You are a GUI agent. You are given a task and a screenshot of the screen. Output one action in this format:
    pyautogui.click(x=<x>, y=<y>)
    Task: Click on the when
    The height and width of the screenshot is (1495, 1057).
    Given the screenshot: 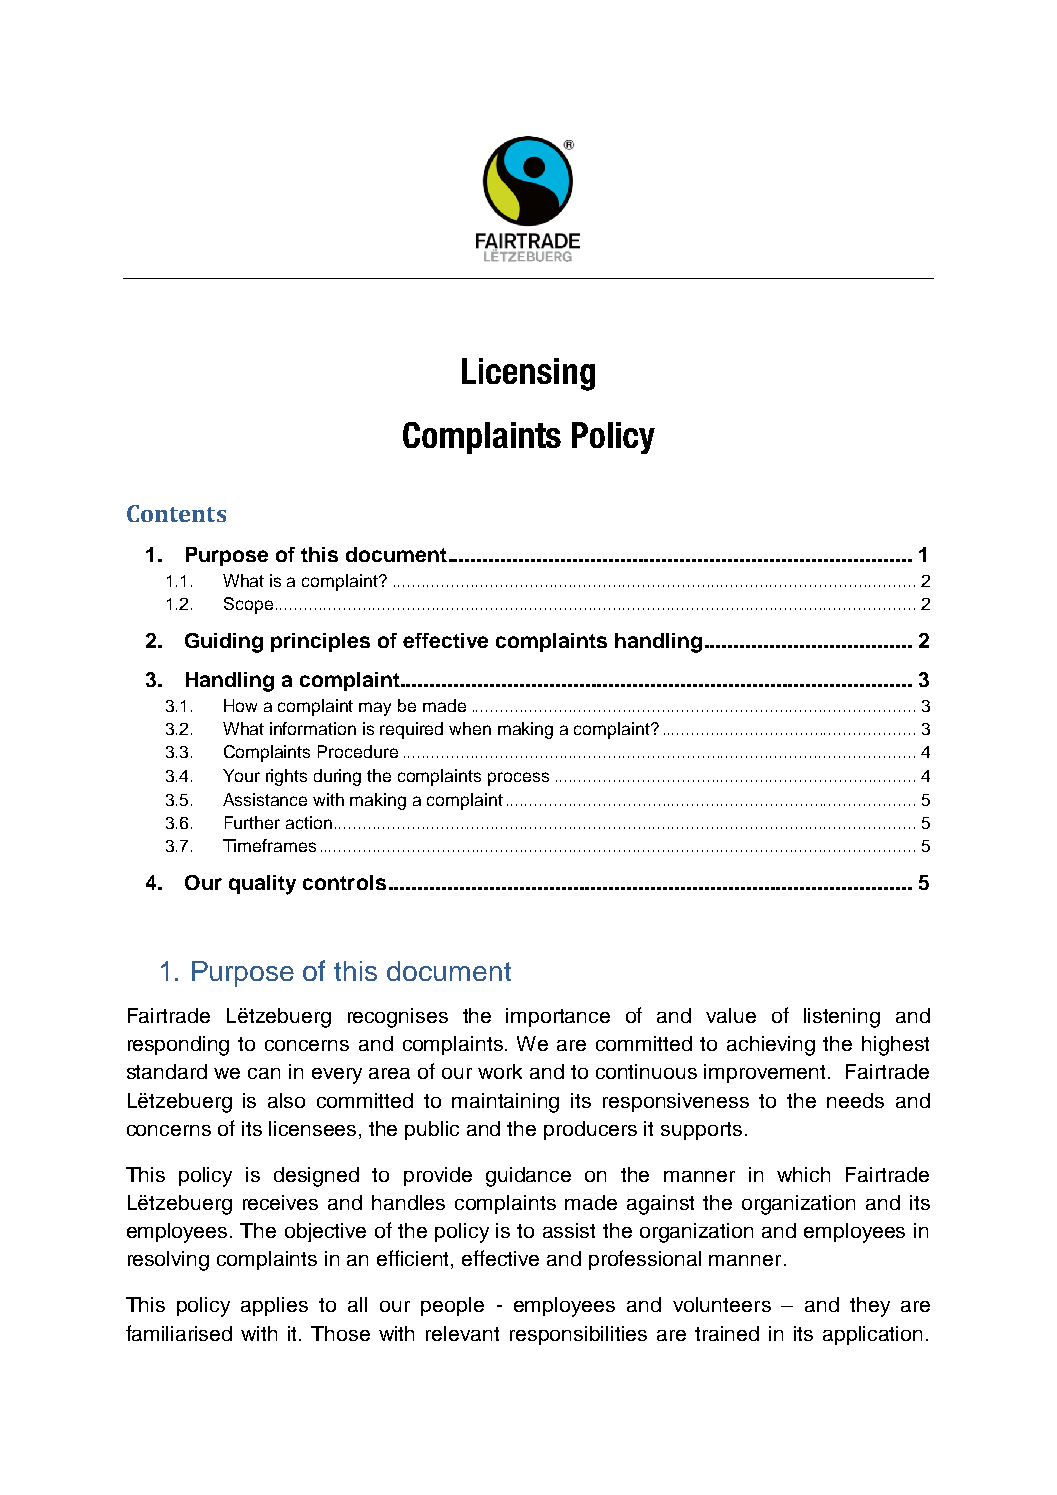 What is the action you would take?
    pyautogui.click(x=470, y=728)
